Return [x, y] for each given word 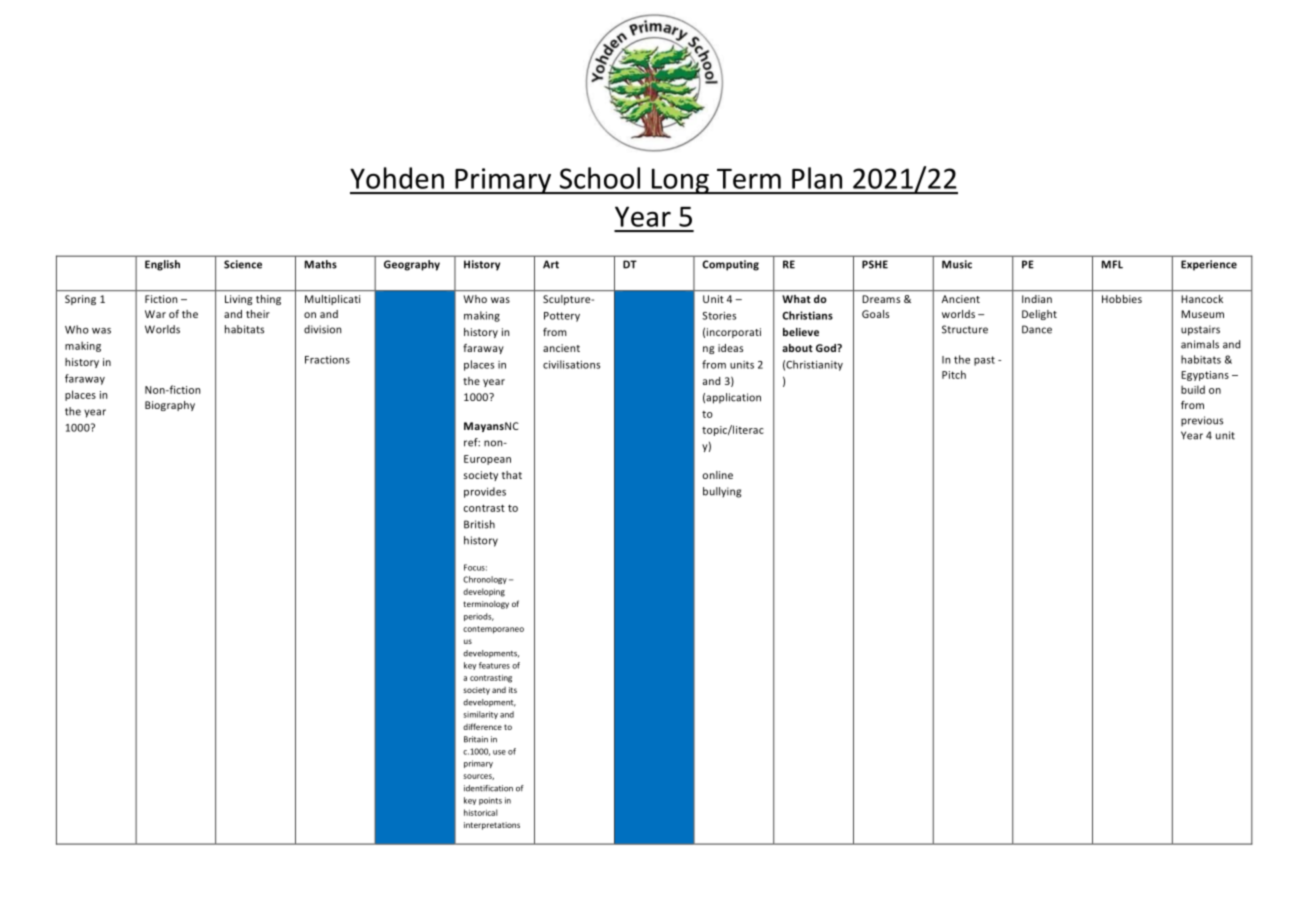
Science [243, 264]
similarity [480, 715]
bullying [722, 492]
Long [680, 181]
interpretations [492, 826]
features [494, 665]
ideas [730, 348]
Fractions [327, 359]
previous [1202, 421]
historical [481, 812]
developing [484, 592]
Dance [1037, 329]
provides [485, 492]
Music [957, 264]
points [490, 801]
